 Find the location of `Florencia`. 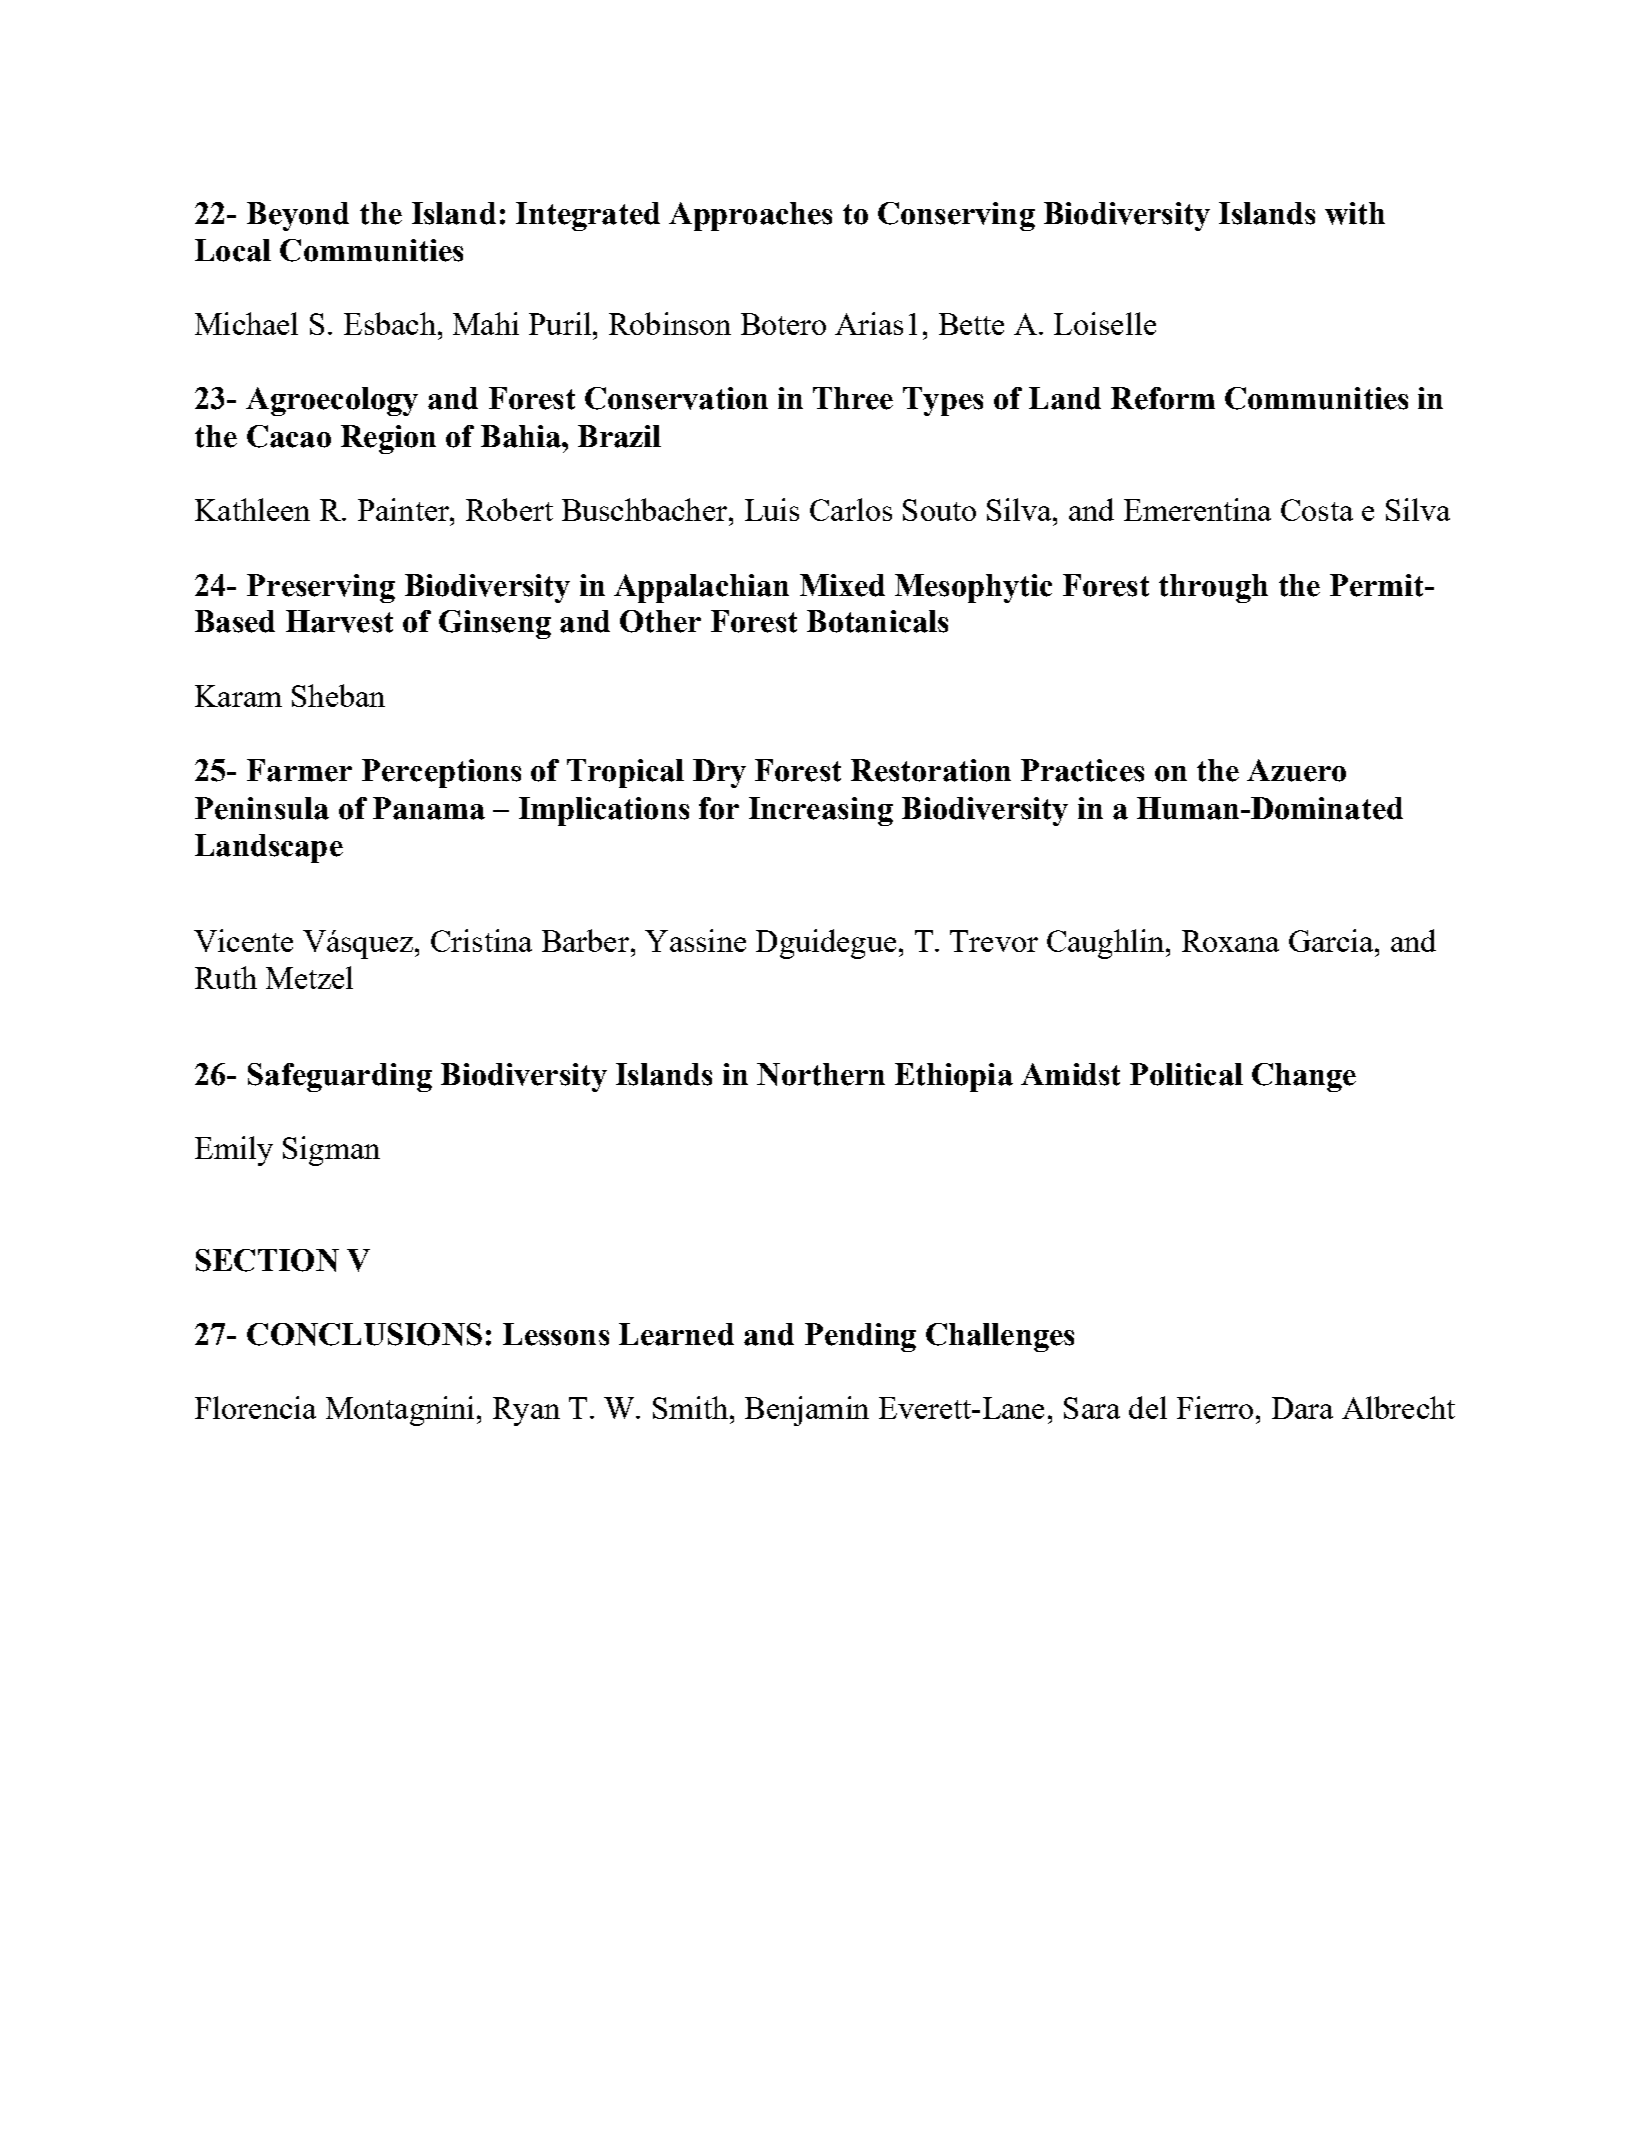

Florencia is located at coordinates (255, 1407).
